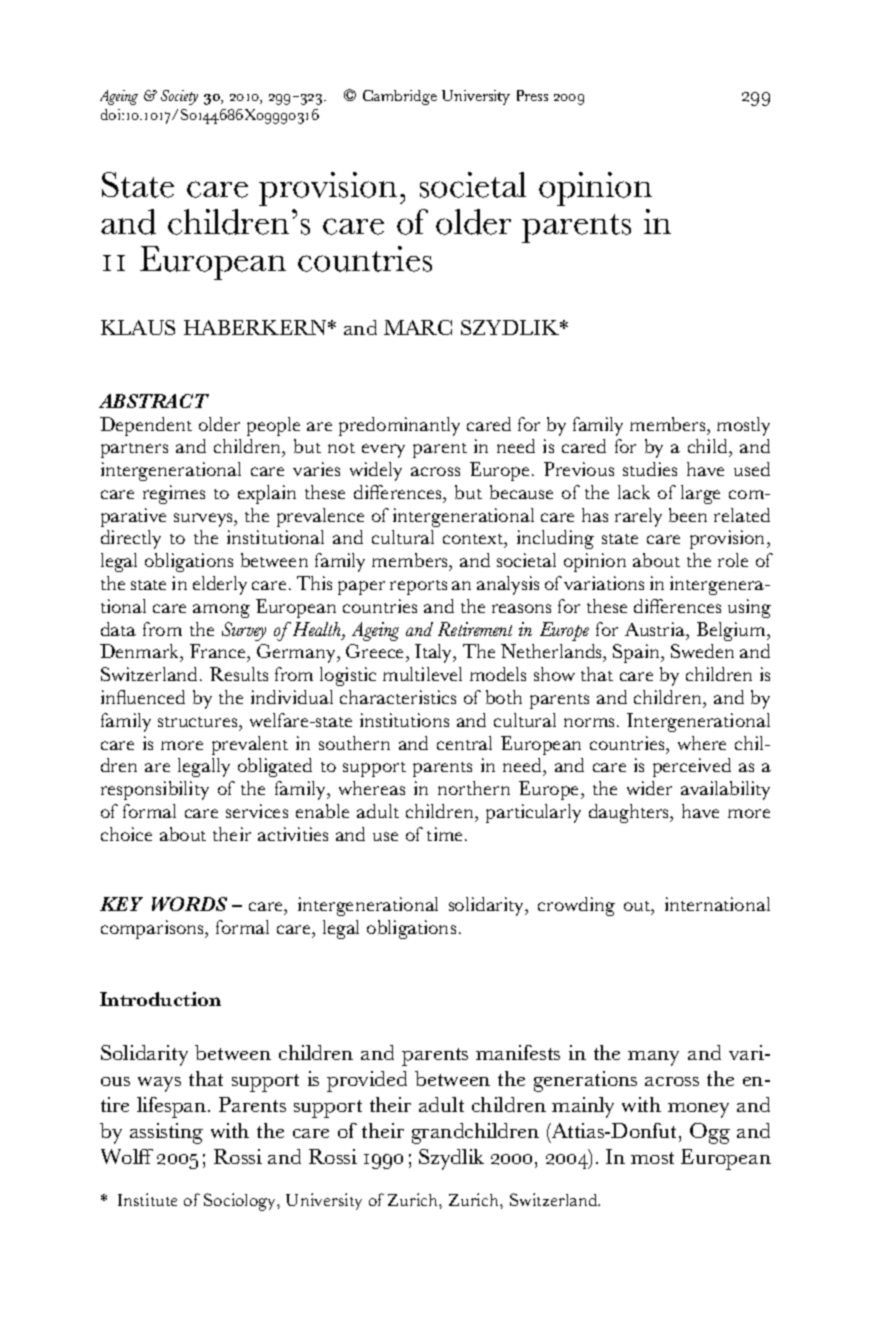 The height and width of the screenshot is (1343, 896). What do you see at coordinates (166, 1133) in the screenshot?
I see `assisting` at bounding box center [166, 1133].
